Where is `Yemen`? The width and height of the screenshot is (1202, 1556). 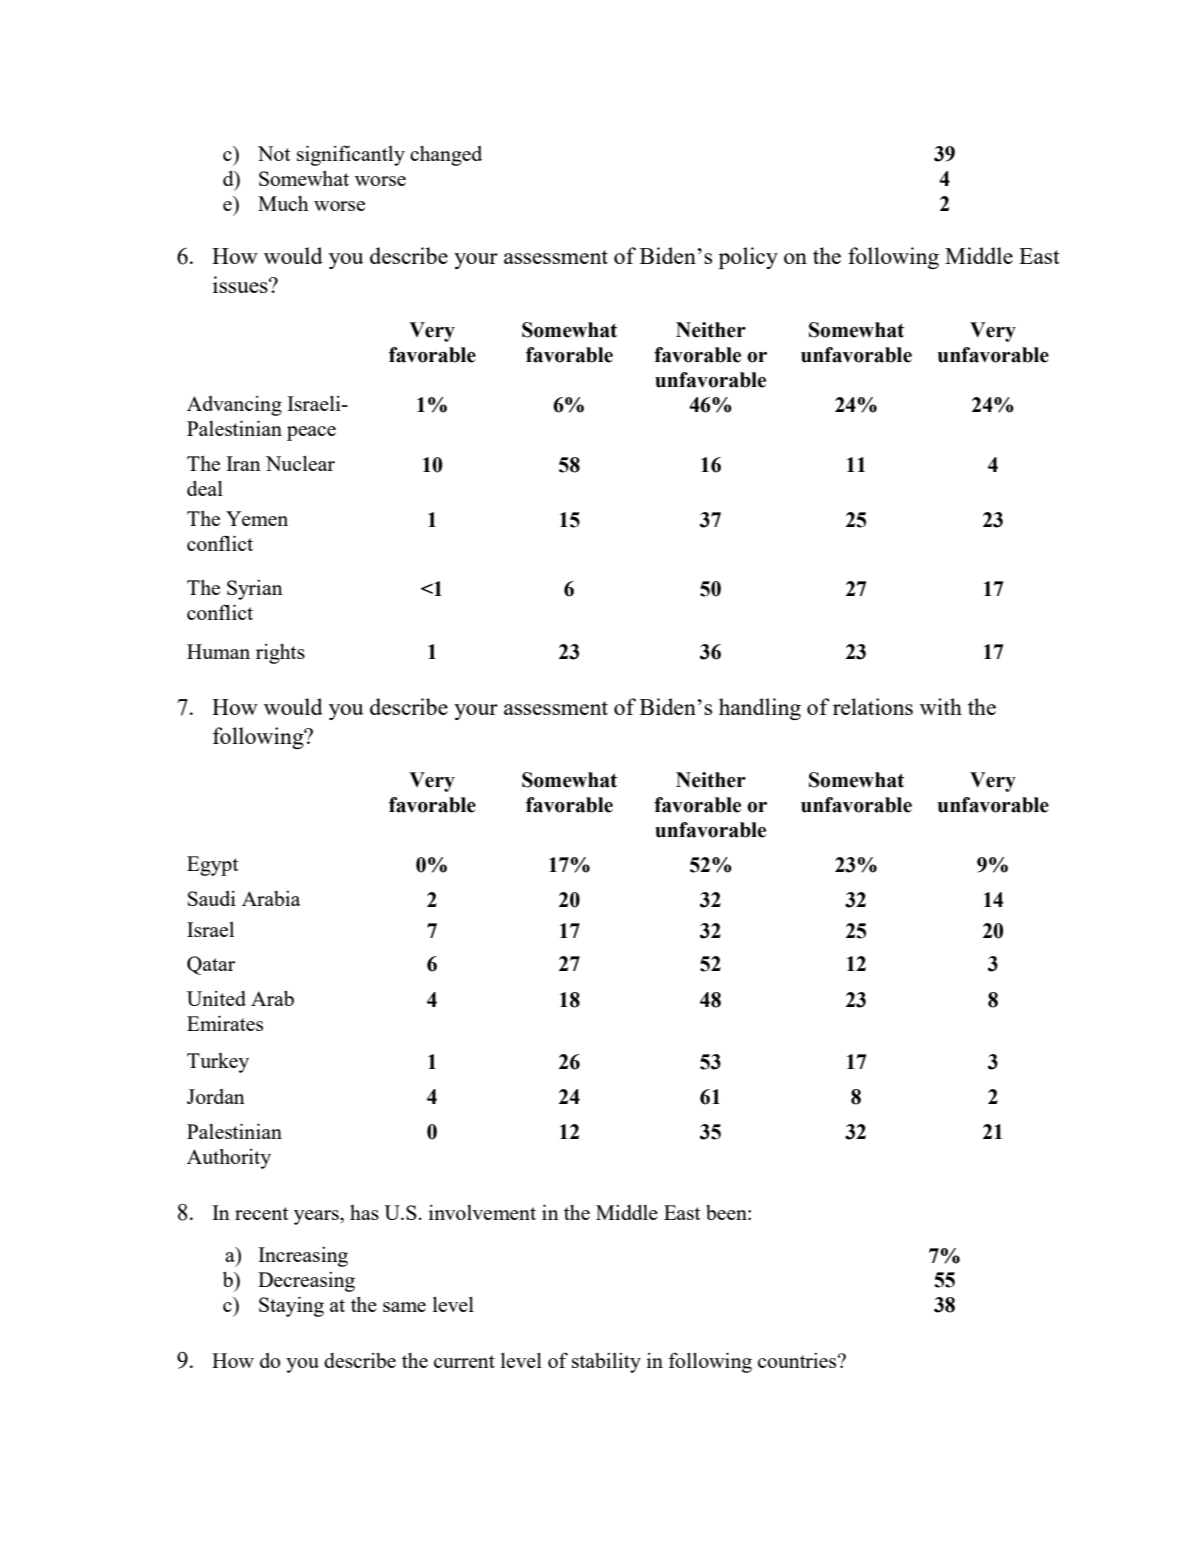 Yemen is located at coordinates (257, 518).
